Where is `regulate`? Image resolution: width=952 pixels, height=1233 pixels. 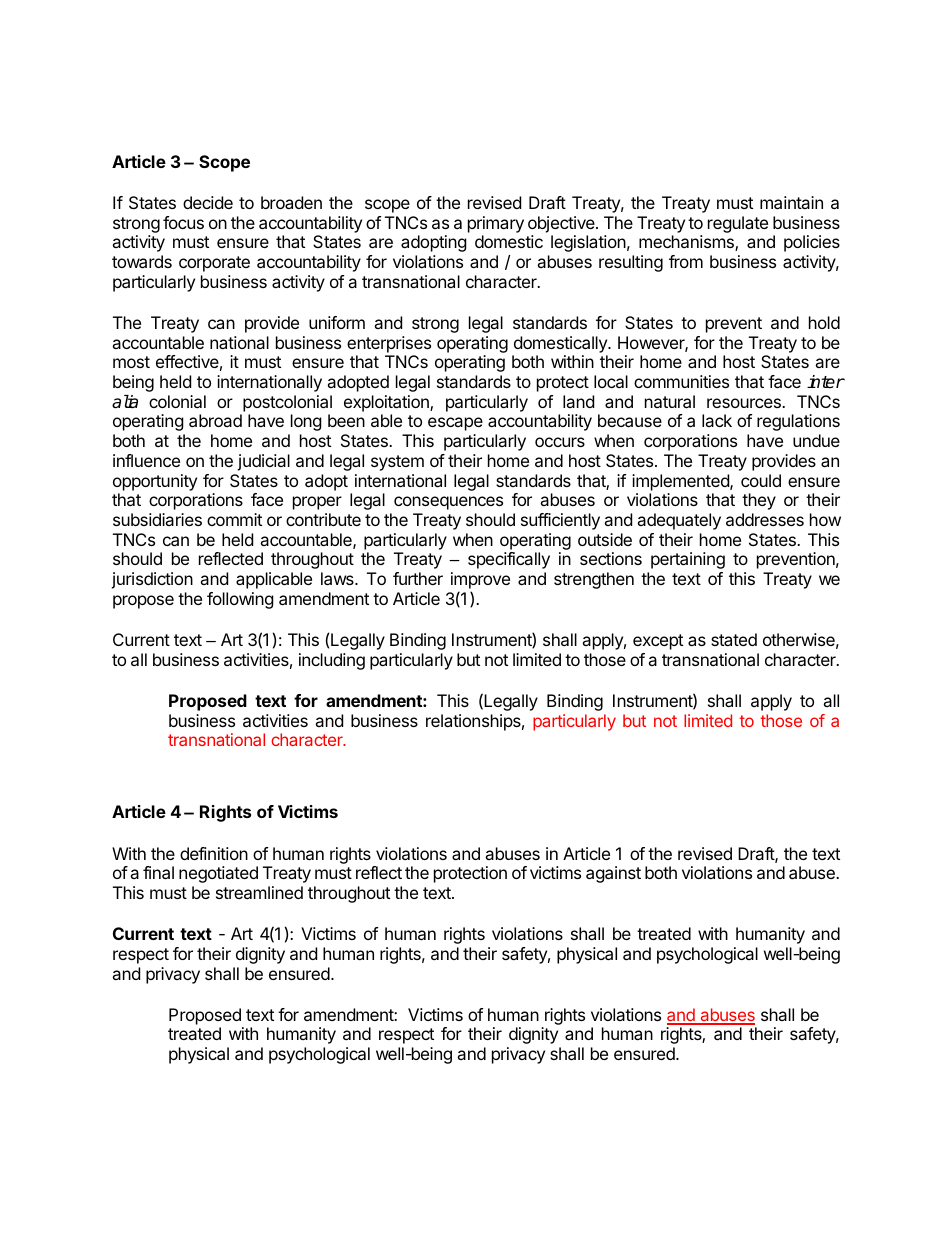
regulate is located at coordinates (738, 224).
